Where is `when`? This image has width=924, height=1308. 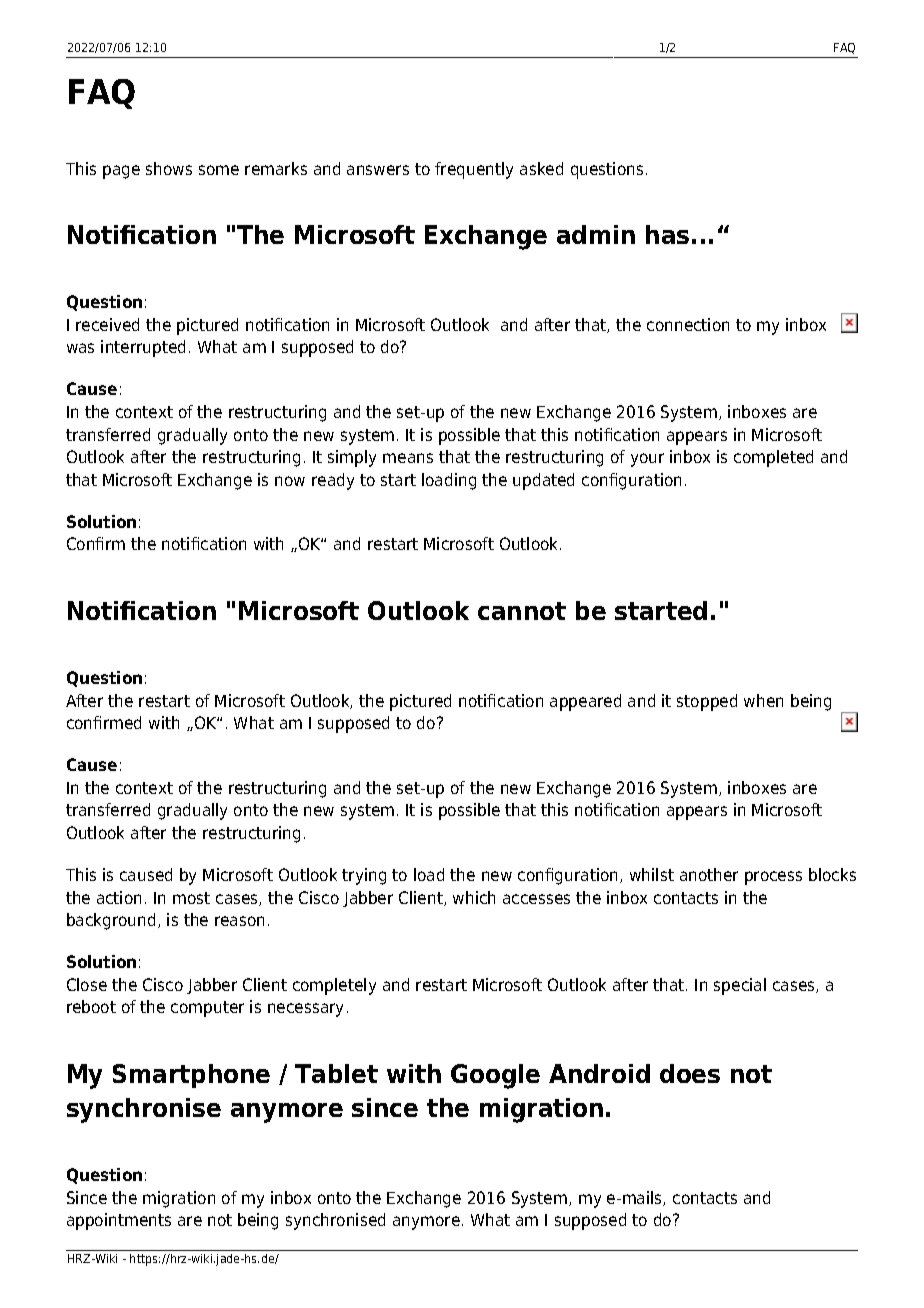
when is located at coordinates (763, 700).
